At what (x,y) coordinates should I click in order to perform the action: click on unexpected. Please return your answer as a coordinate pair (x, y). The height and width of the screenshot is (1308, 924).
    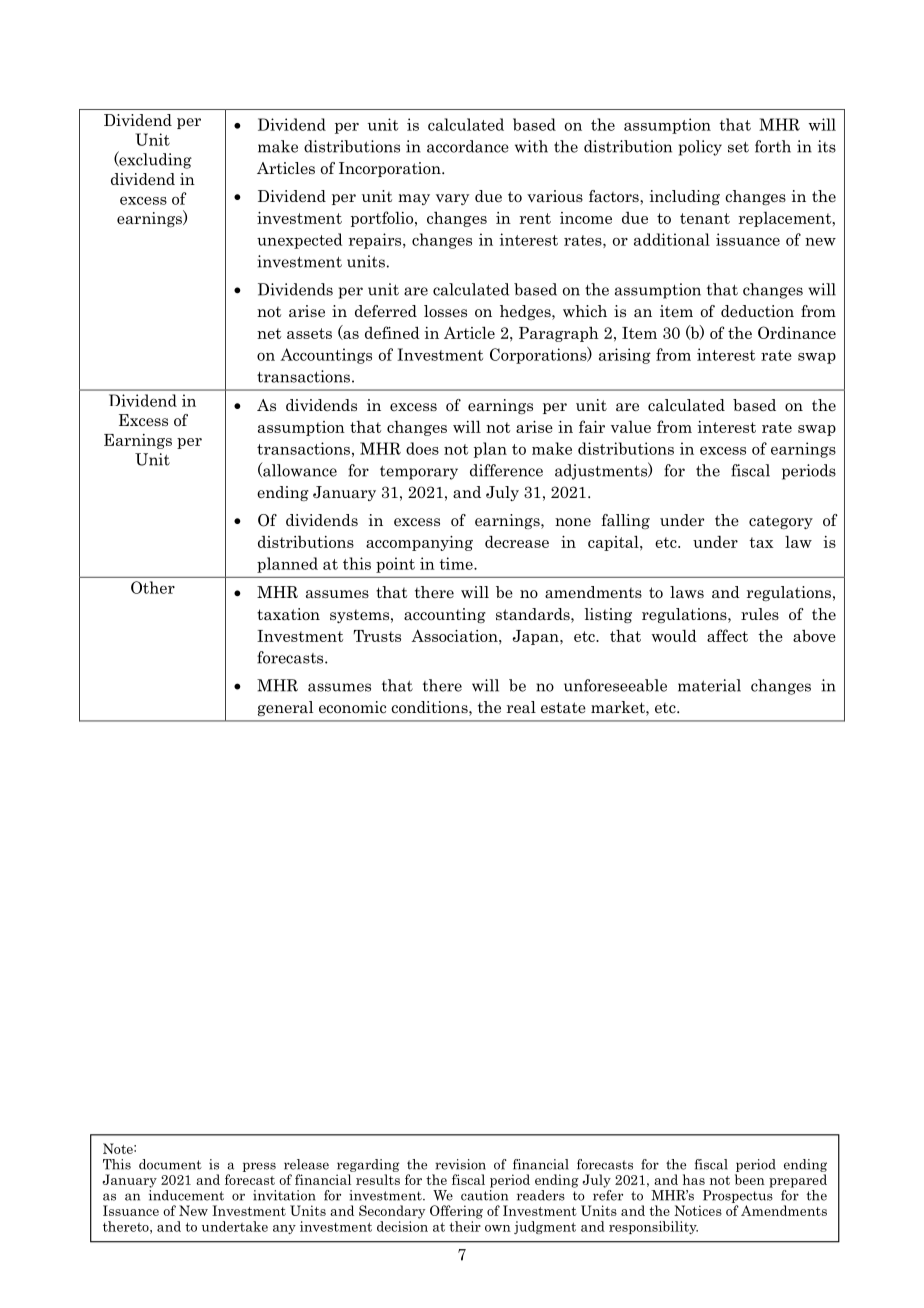
    Looking at the image, I should click on (300, 241).
